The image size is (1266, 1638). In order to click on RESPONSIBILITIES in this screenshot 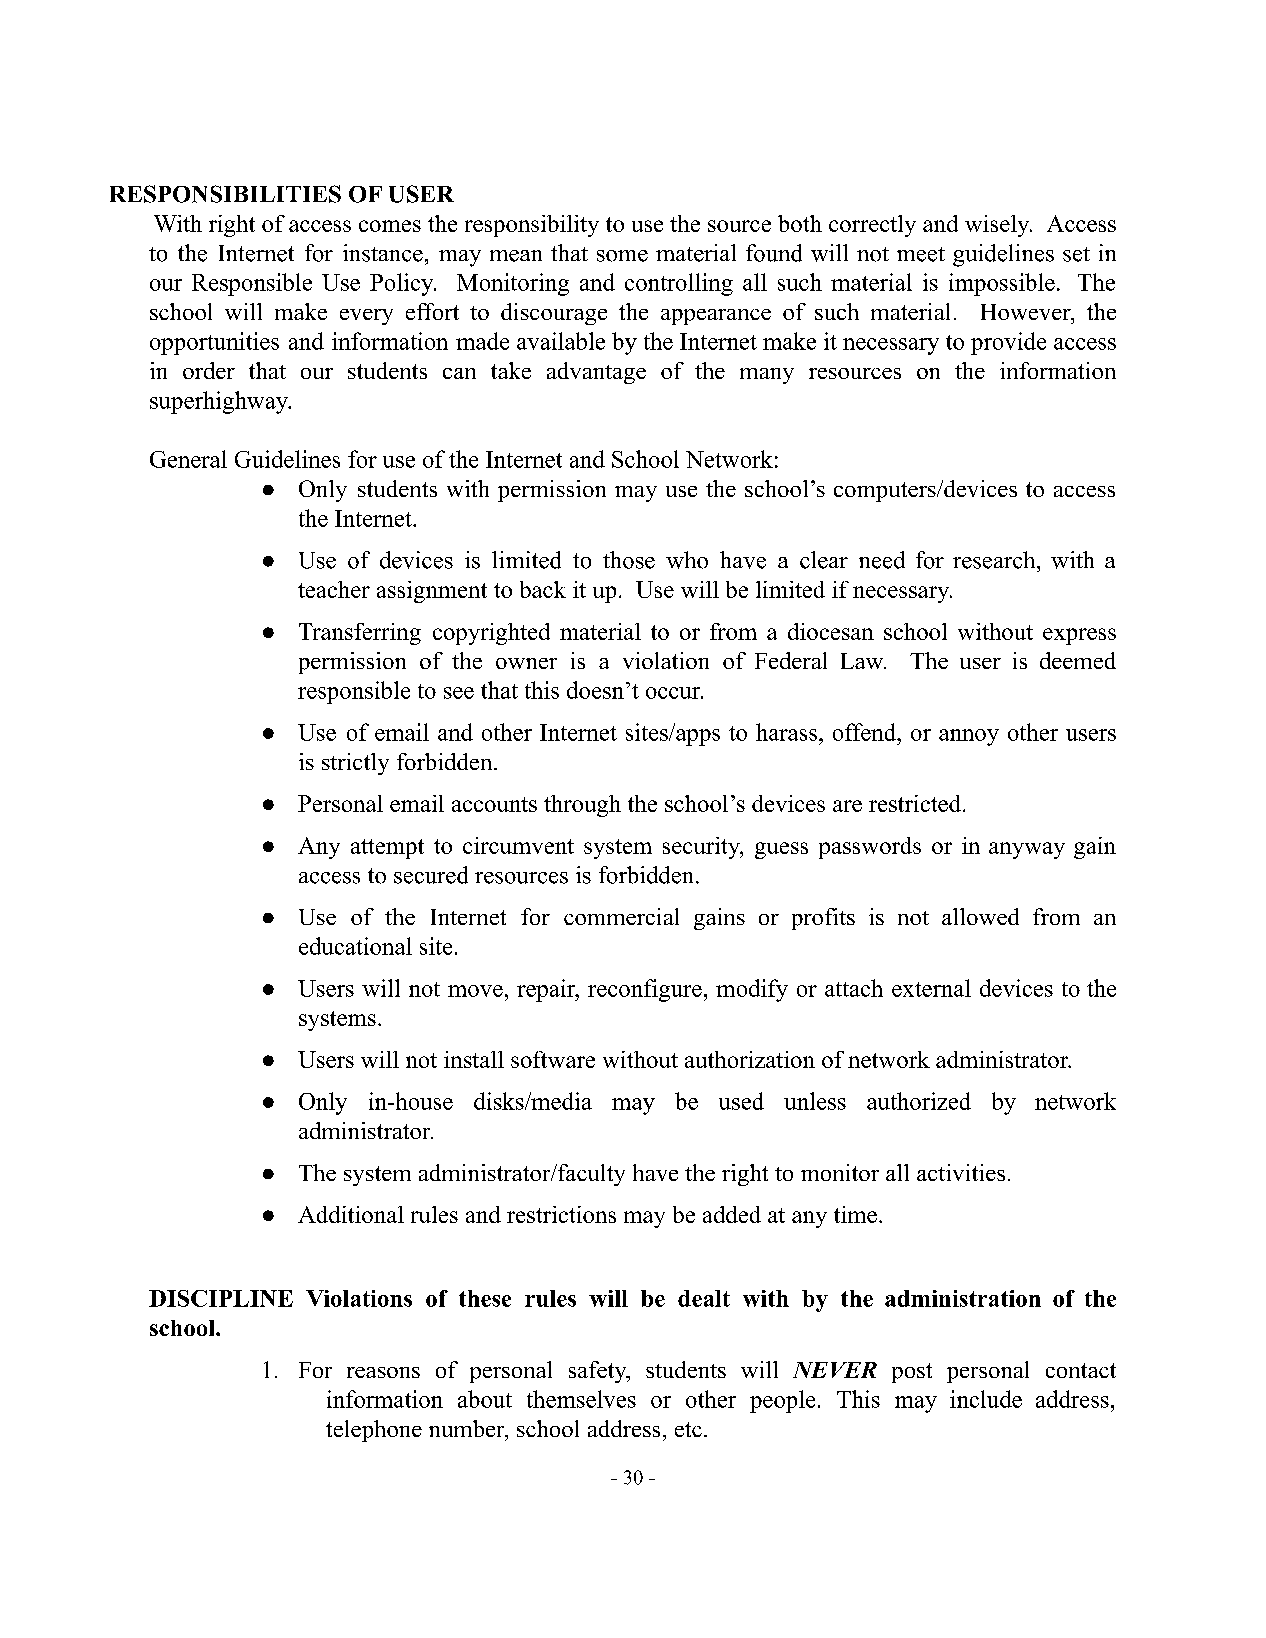, I will do `click(225, 194)`.
